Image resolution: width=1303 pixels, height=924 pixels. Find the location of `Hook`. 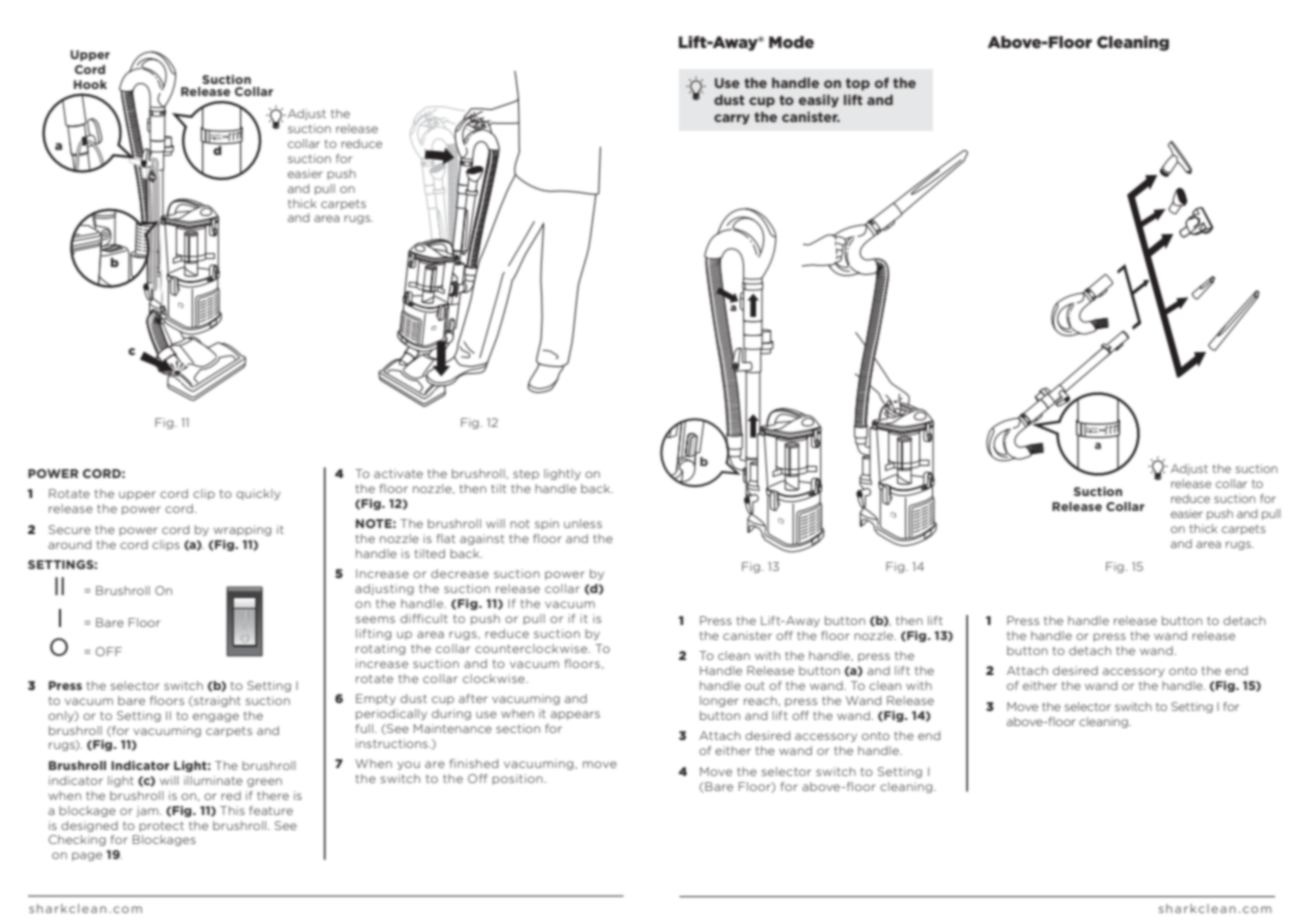

Hook is located at coordinates (90, 84).
